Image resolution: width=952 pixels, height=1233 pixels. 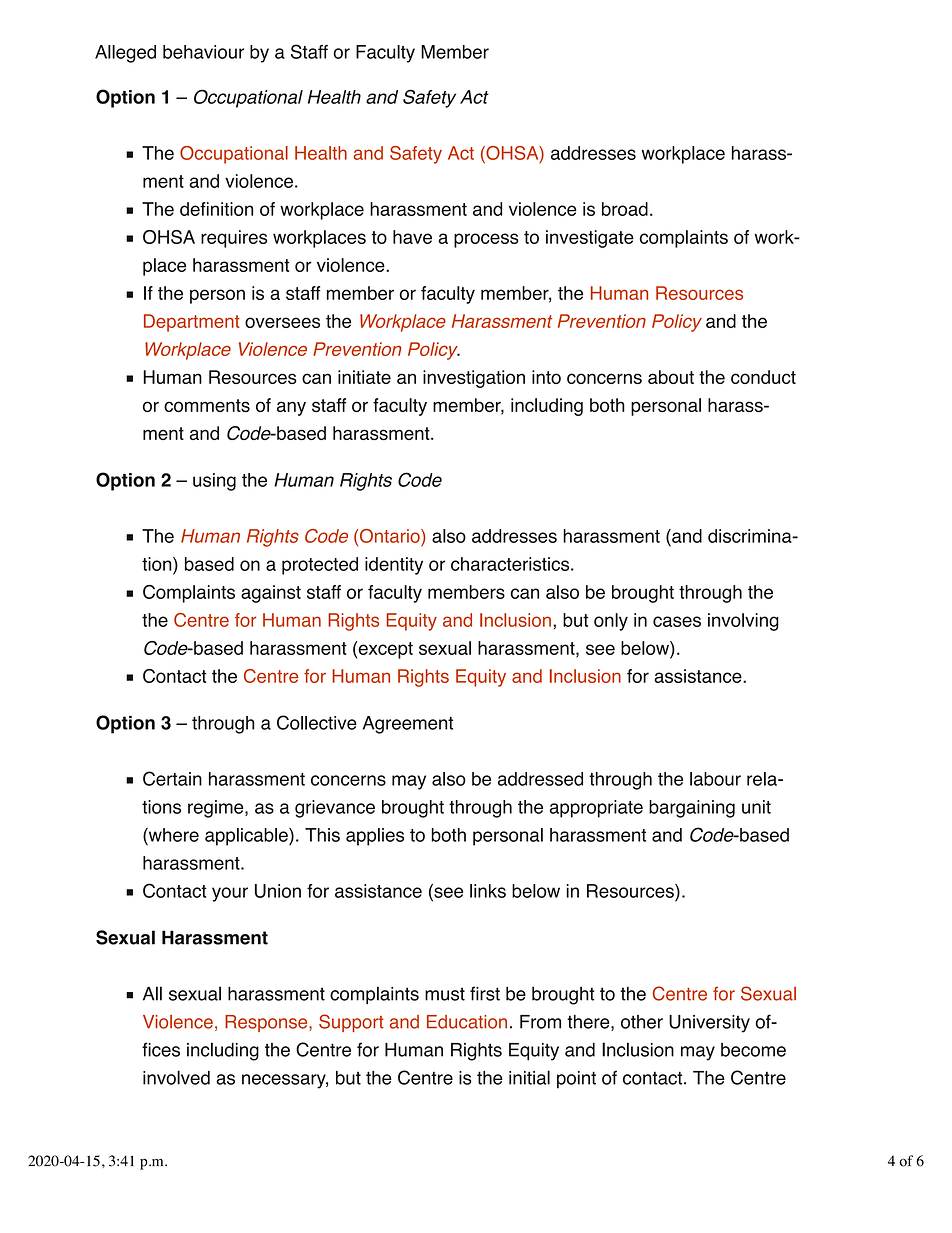 What do you see at coordinates (412, 237) in the screenshot?
I see `have` at bounding box center [412, 237].
